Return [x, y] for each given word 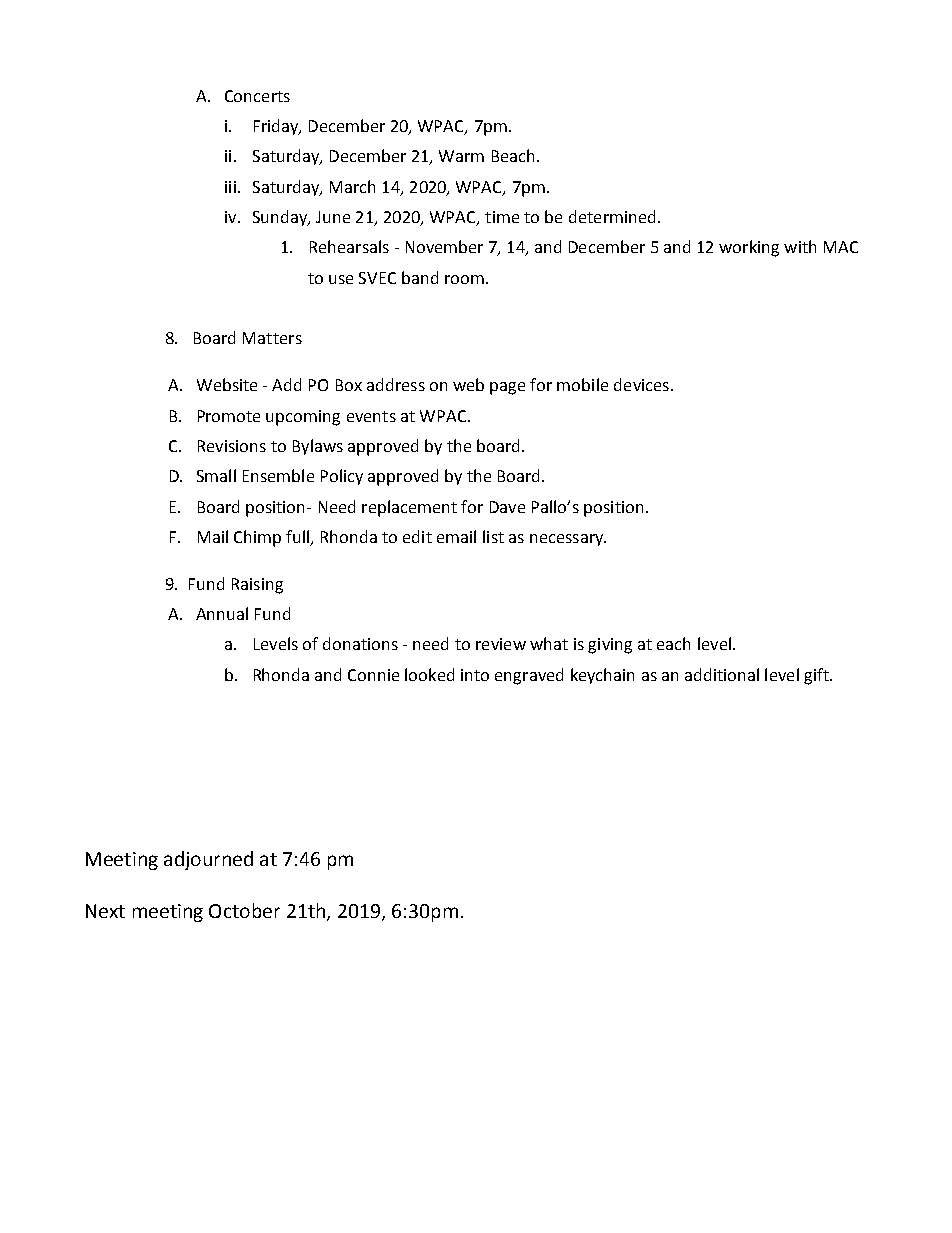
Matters [272, 338]
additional [722, 674]
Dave [507, 507]
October [244, 910]
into [475, 675]
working [749, 248]
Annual [222, 613]
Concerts [257, 96]
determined [612, 216]
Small [216, 475]
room [464, 279]
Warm [461, 156]
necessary [568, 540]
